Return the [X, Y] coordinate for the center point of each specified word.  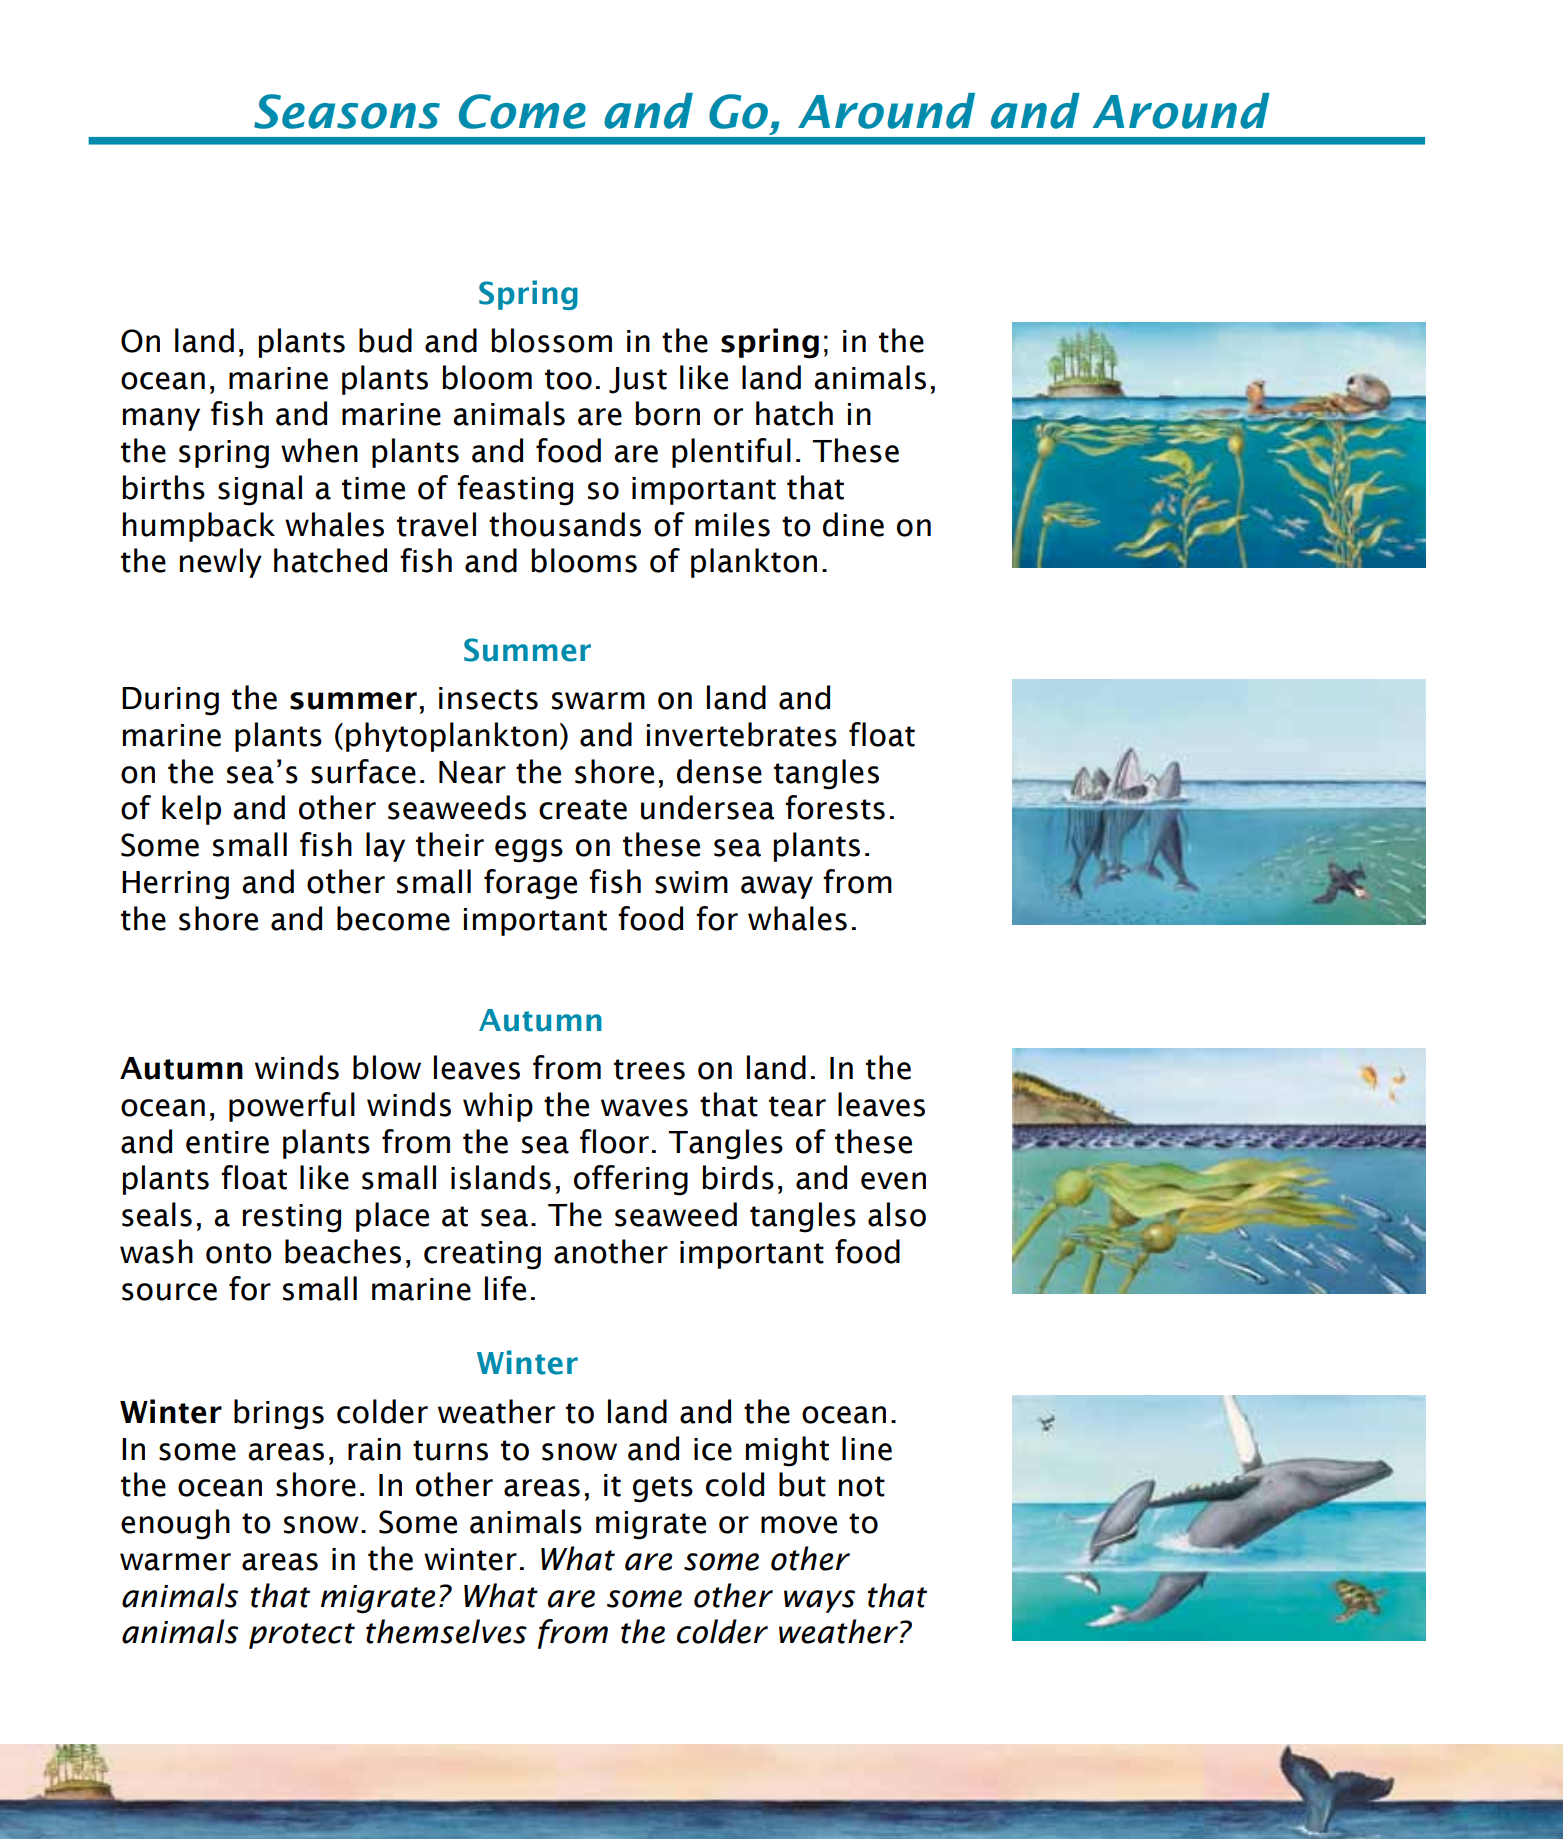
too [568, 379]
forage [530, 884]
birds [738, 1177]
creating [482, 1255]
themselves [446, 1631]
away [777, 887]
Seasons [347, 111]
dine [853, 524]
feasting [515, 490]
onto [239, 1253]
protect [302, 1636]
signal [260, 490]
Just [638, 380]
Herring [175, 885]
